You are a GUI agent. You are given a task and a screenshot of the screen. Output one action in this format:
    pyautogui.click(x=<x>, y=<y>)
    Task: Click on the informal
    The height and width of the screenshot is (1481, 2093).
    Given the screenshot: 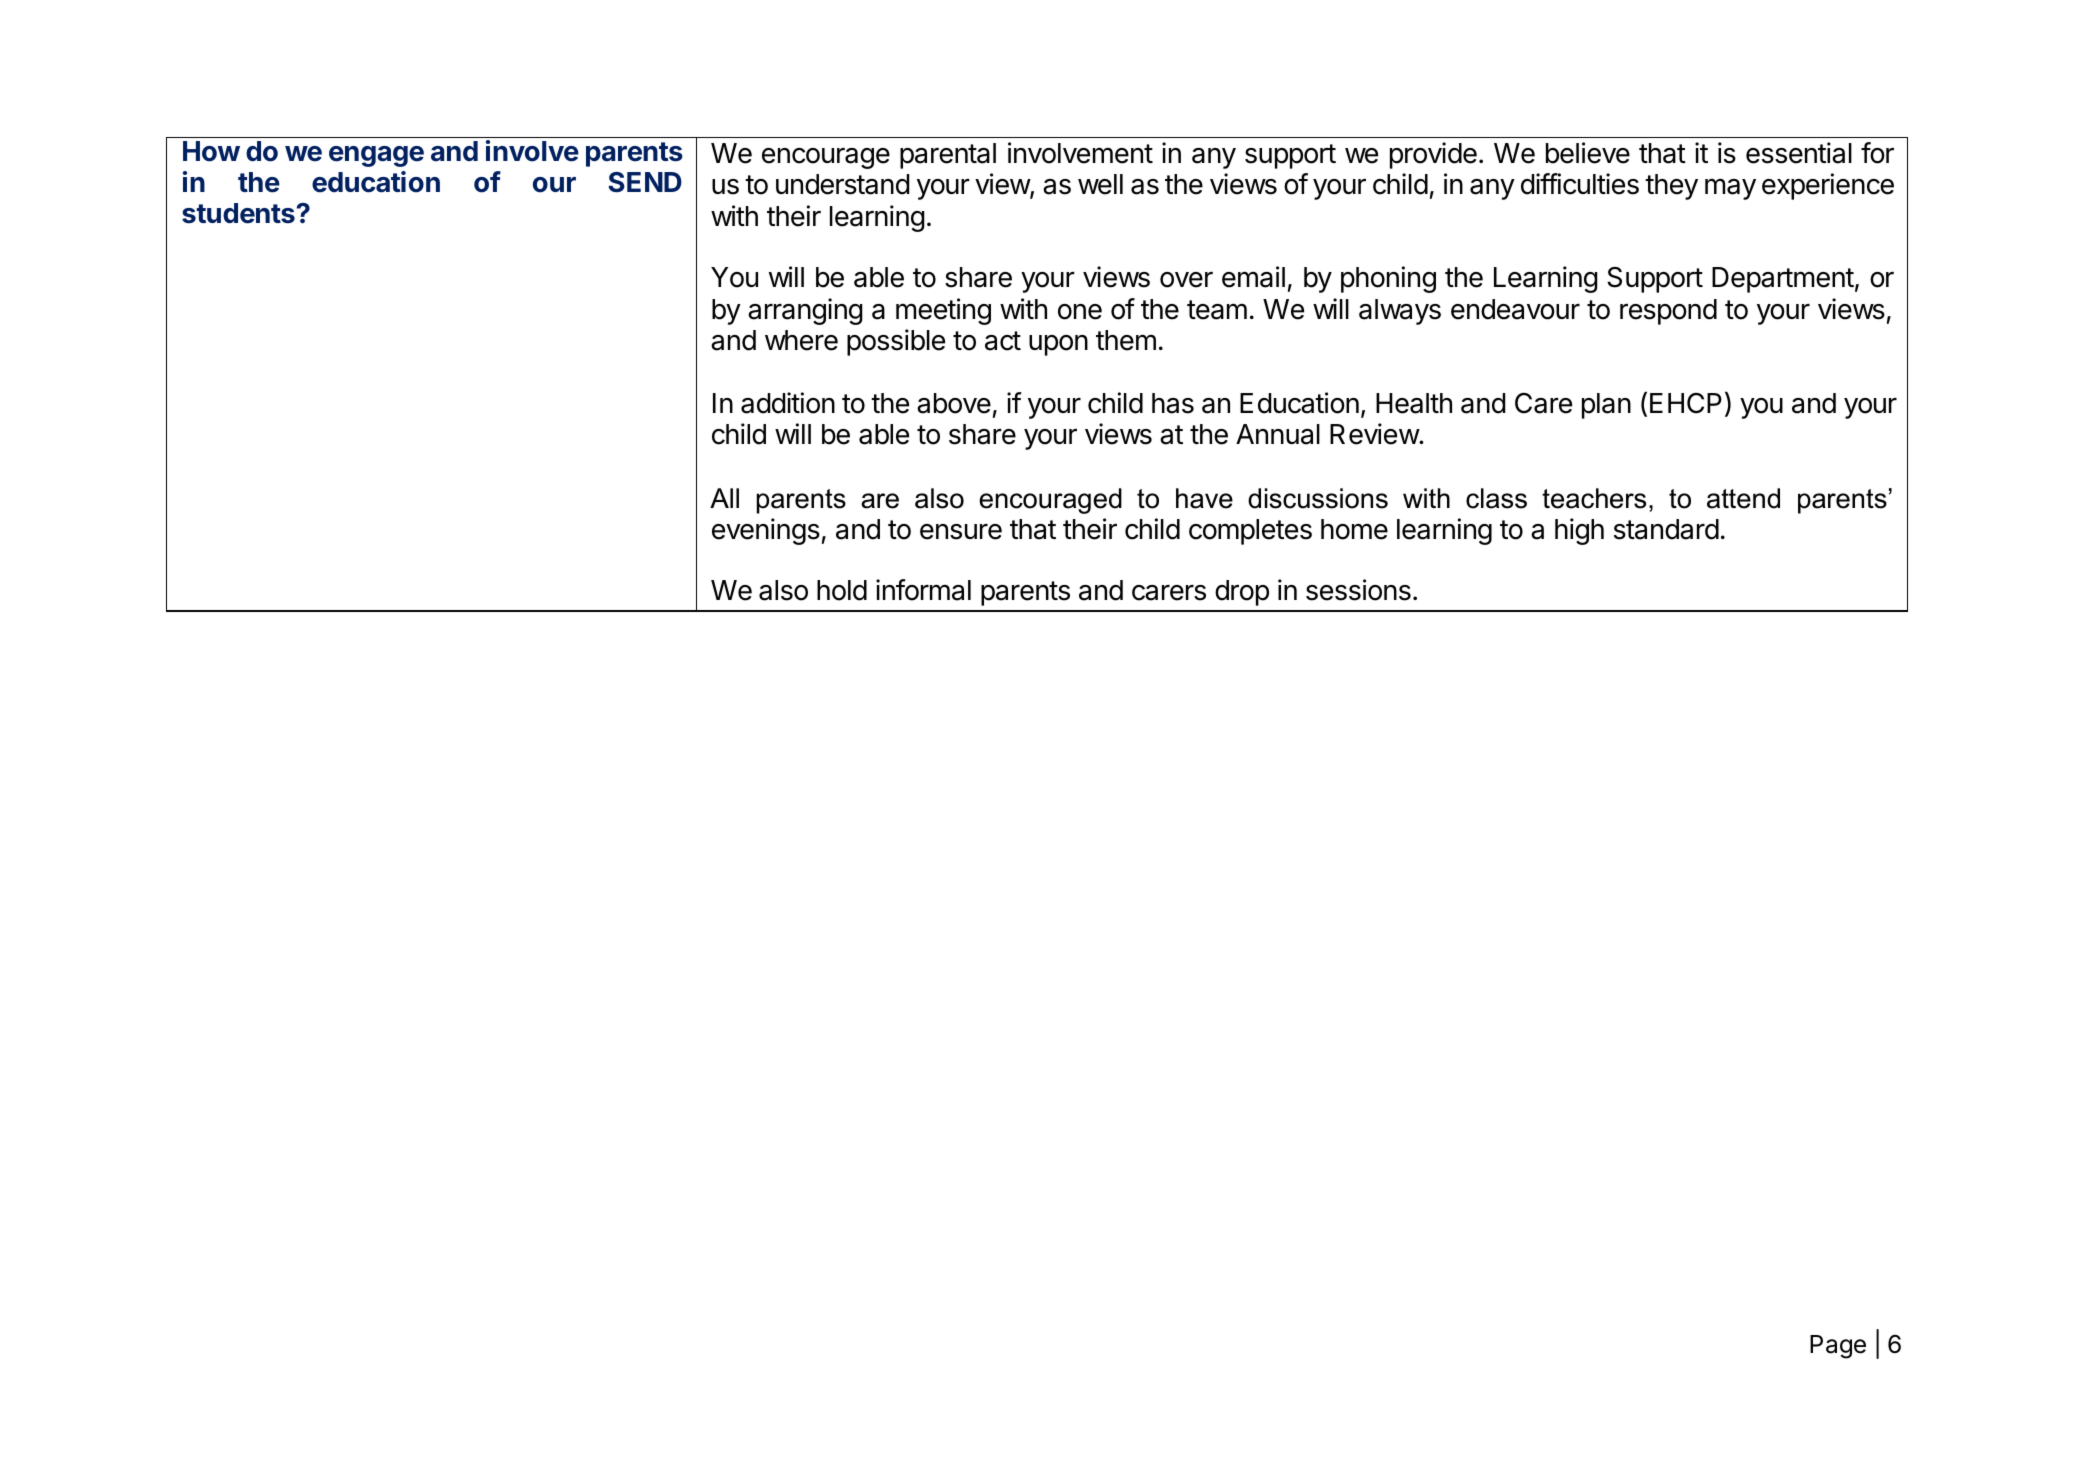 What is the action you would take?
    pyautogui.click(x=923, y=590)
